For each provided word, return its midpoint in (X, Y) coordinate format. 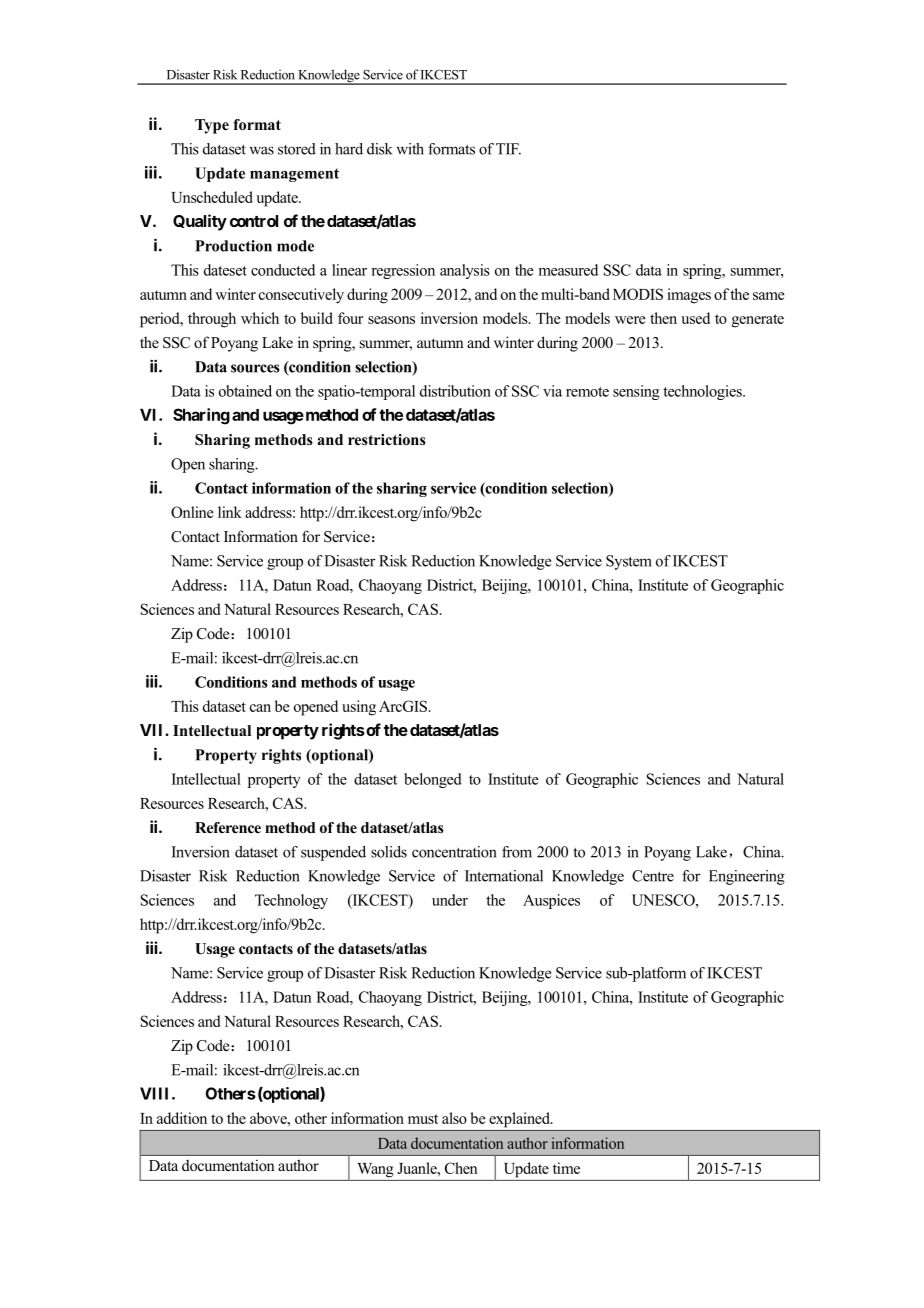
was (261, 150)
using (359, 708)
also (454, 1118)
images (689, 296)
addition (182, 1118)
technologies (703, 392)
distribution (455, 391)
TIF (508, 149)
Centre (653, 876)
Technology (291, 901)
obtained (245, 391)
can (260, 708)
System (629, 562)
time (566, 1168)
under (450, 900)
